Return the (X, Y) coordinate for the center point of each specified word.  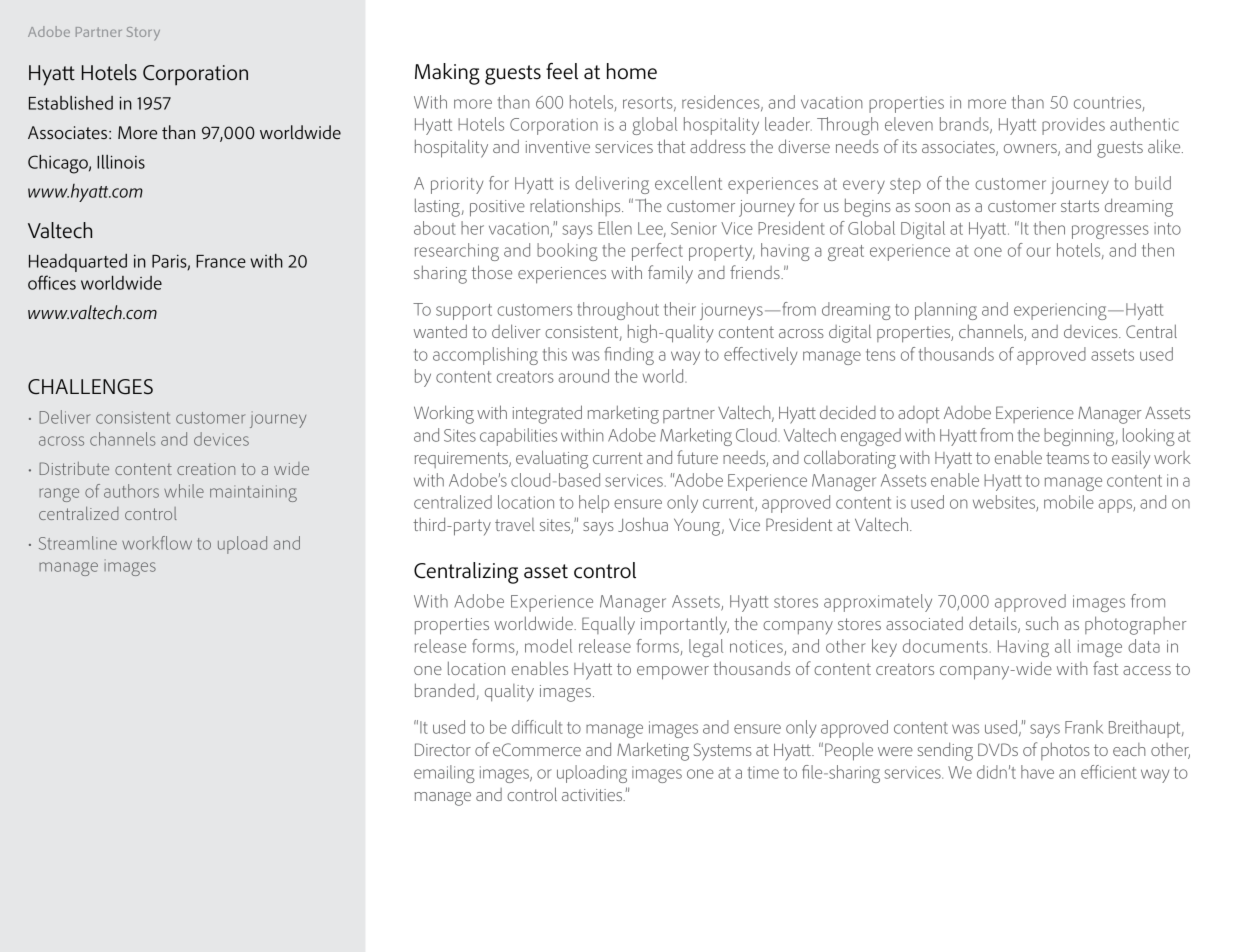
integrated (547, 414)
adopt (919, 414)
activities (593, 795)
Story (143, 33)
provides (1073, 126)
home (632, 71)
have (1037, 772)
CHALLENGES (90, 387)
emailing (444, 774)
